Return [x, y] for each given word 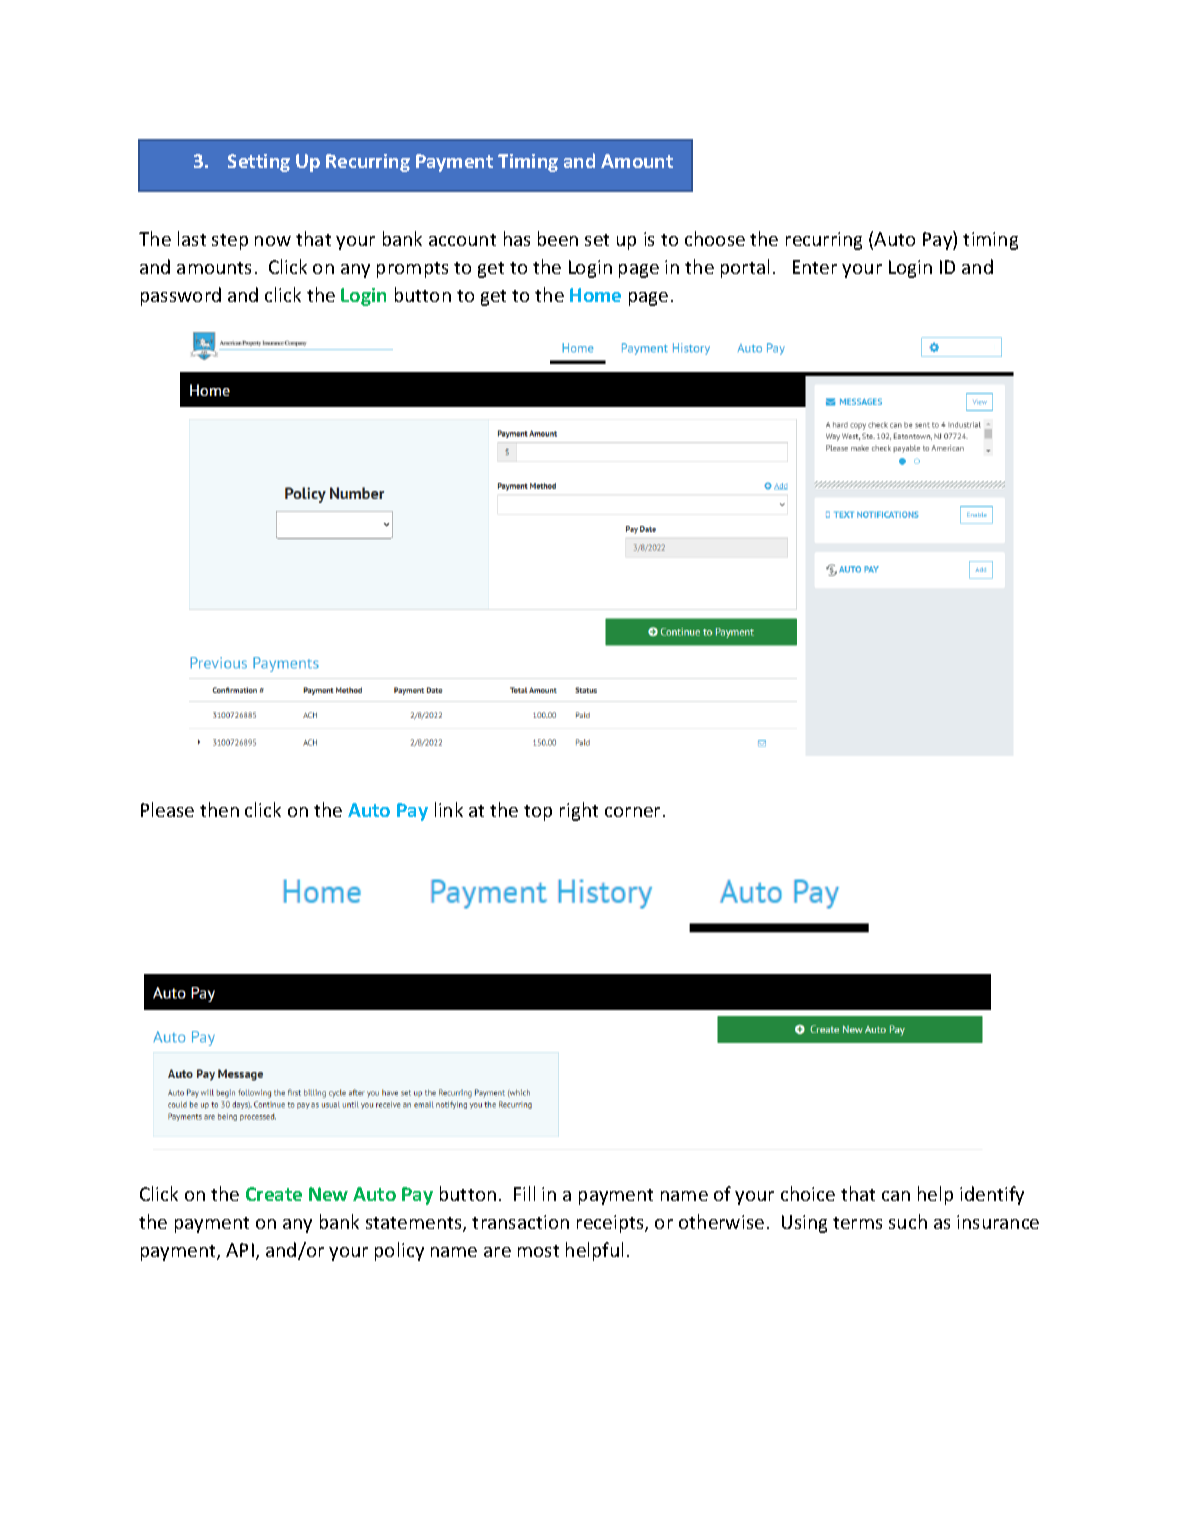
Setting [259, 163]
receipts [611, 1224]
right [579, 811]
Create [274, 1194]
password [181, 296]
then [219, 809]
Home [595, 295]
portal [745, 268]
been [558, 238]
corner [632, 812]
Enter [815, 267]
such [908, 1221]
